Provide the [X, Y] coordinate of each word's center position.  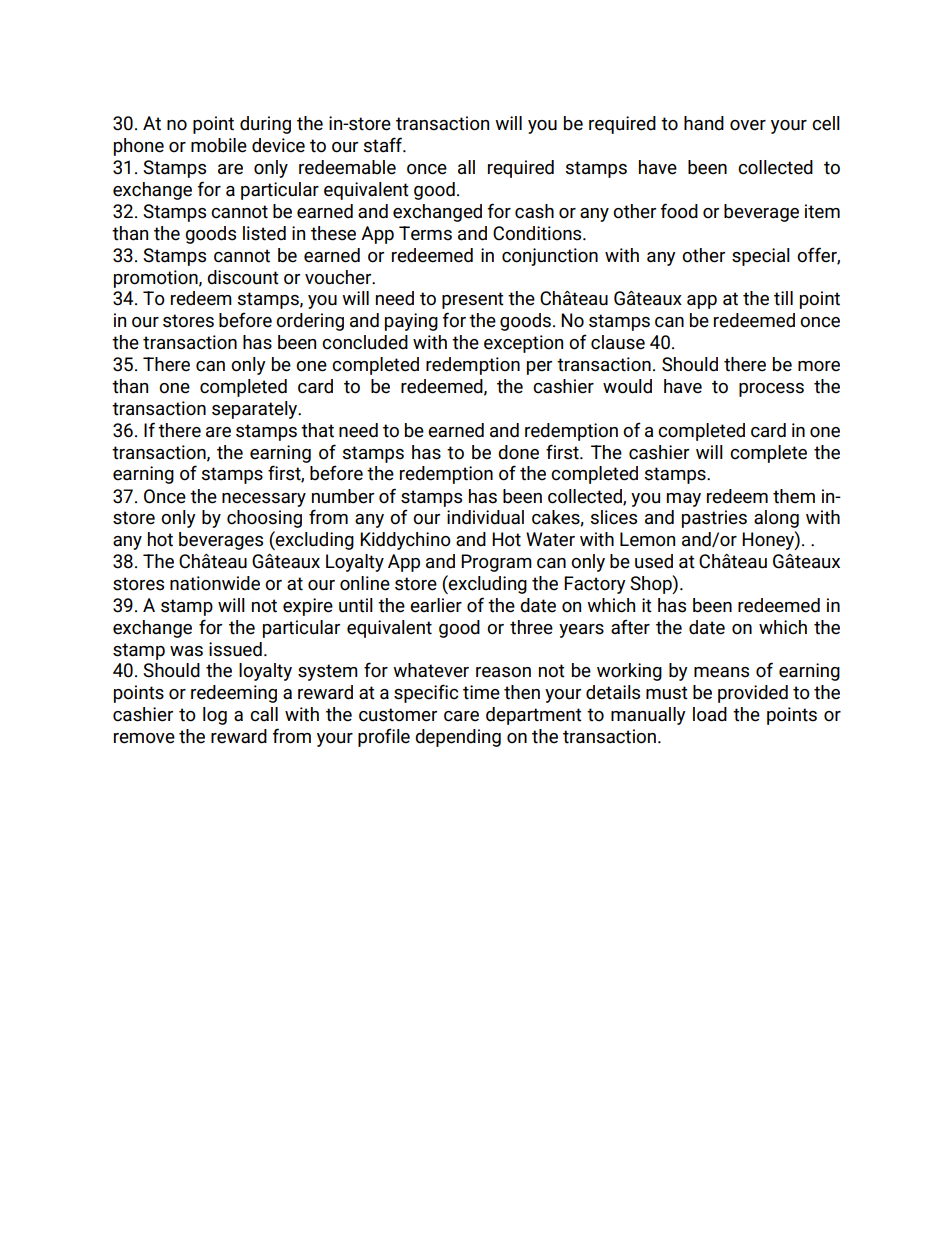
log [215, 716]
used [654, 561]
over [748, 125]
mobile [219, 145]
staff [384, 145]
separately [256, 410]
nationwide [215, 583]
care [461, 716]
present [473, 300]
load [710, 714]
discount [243, 277]
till [783, 298]
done [518, 452]
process [771, 390]
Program [496, 563]
